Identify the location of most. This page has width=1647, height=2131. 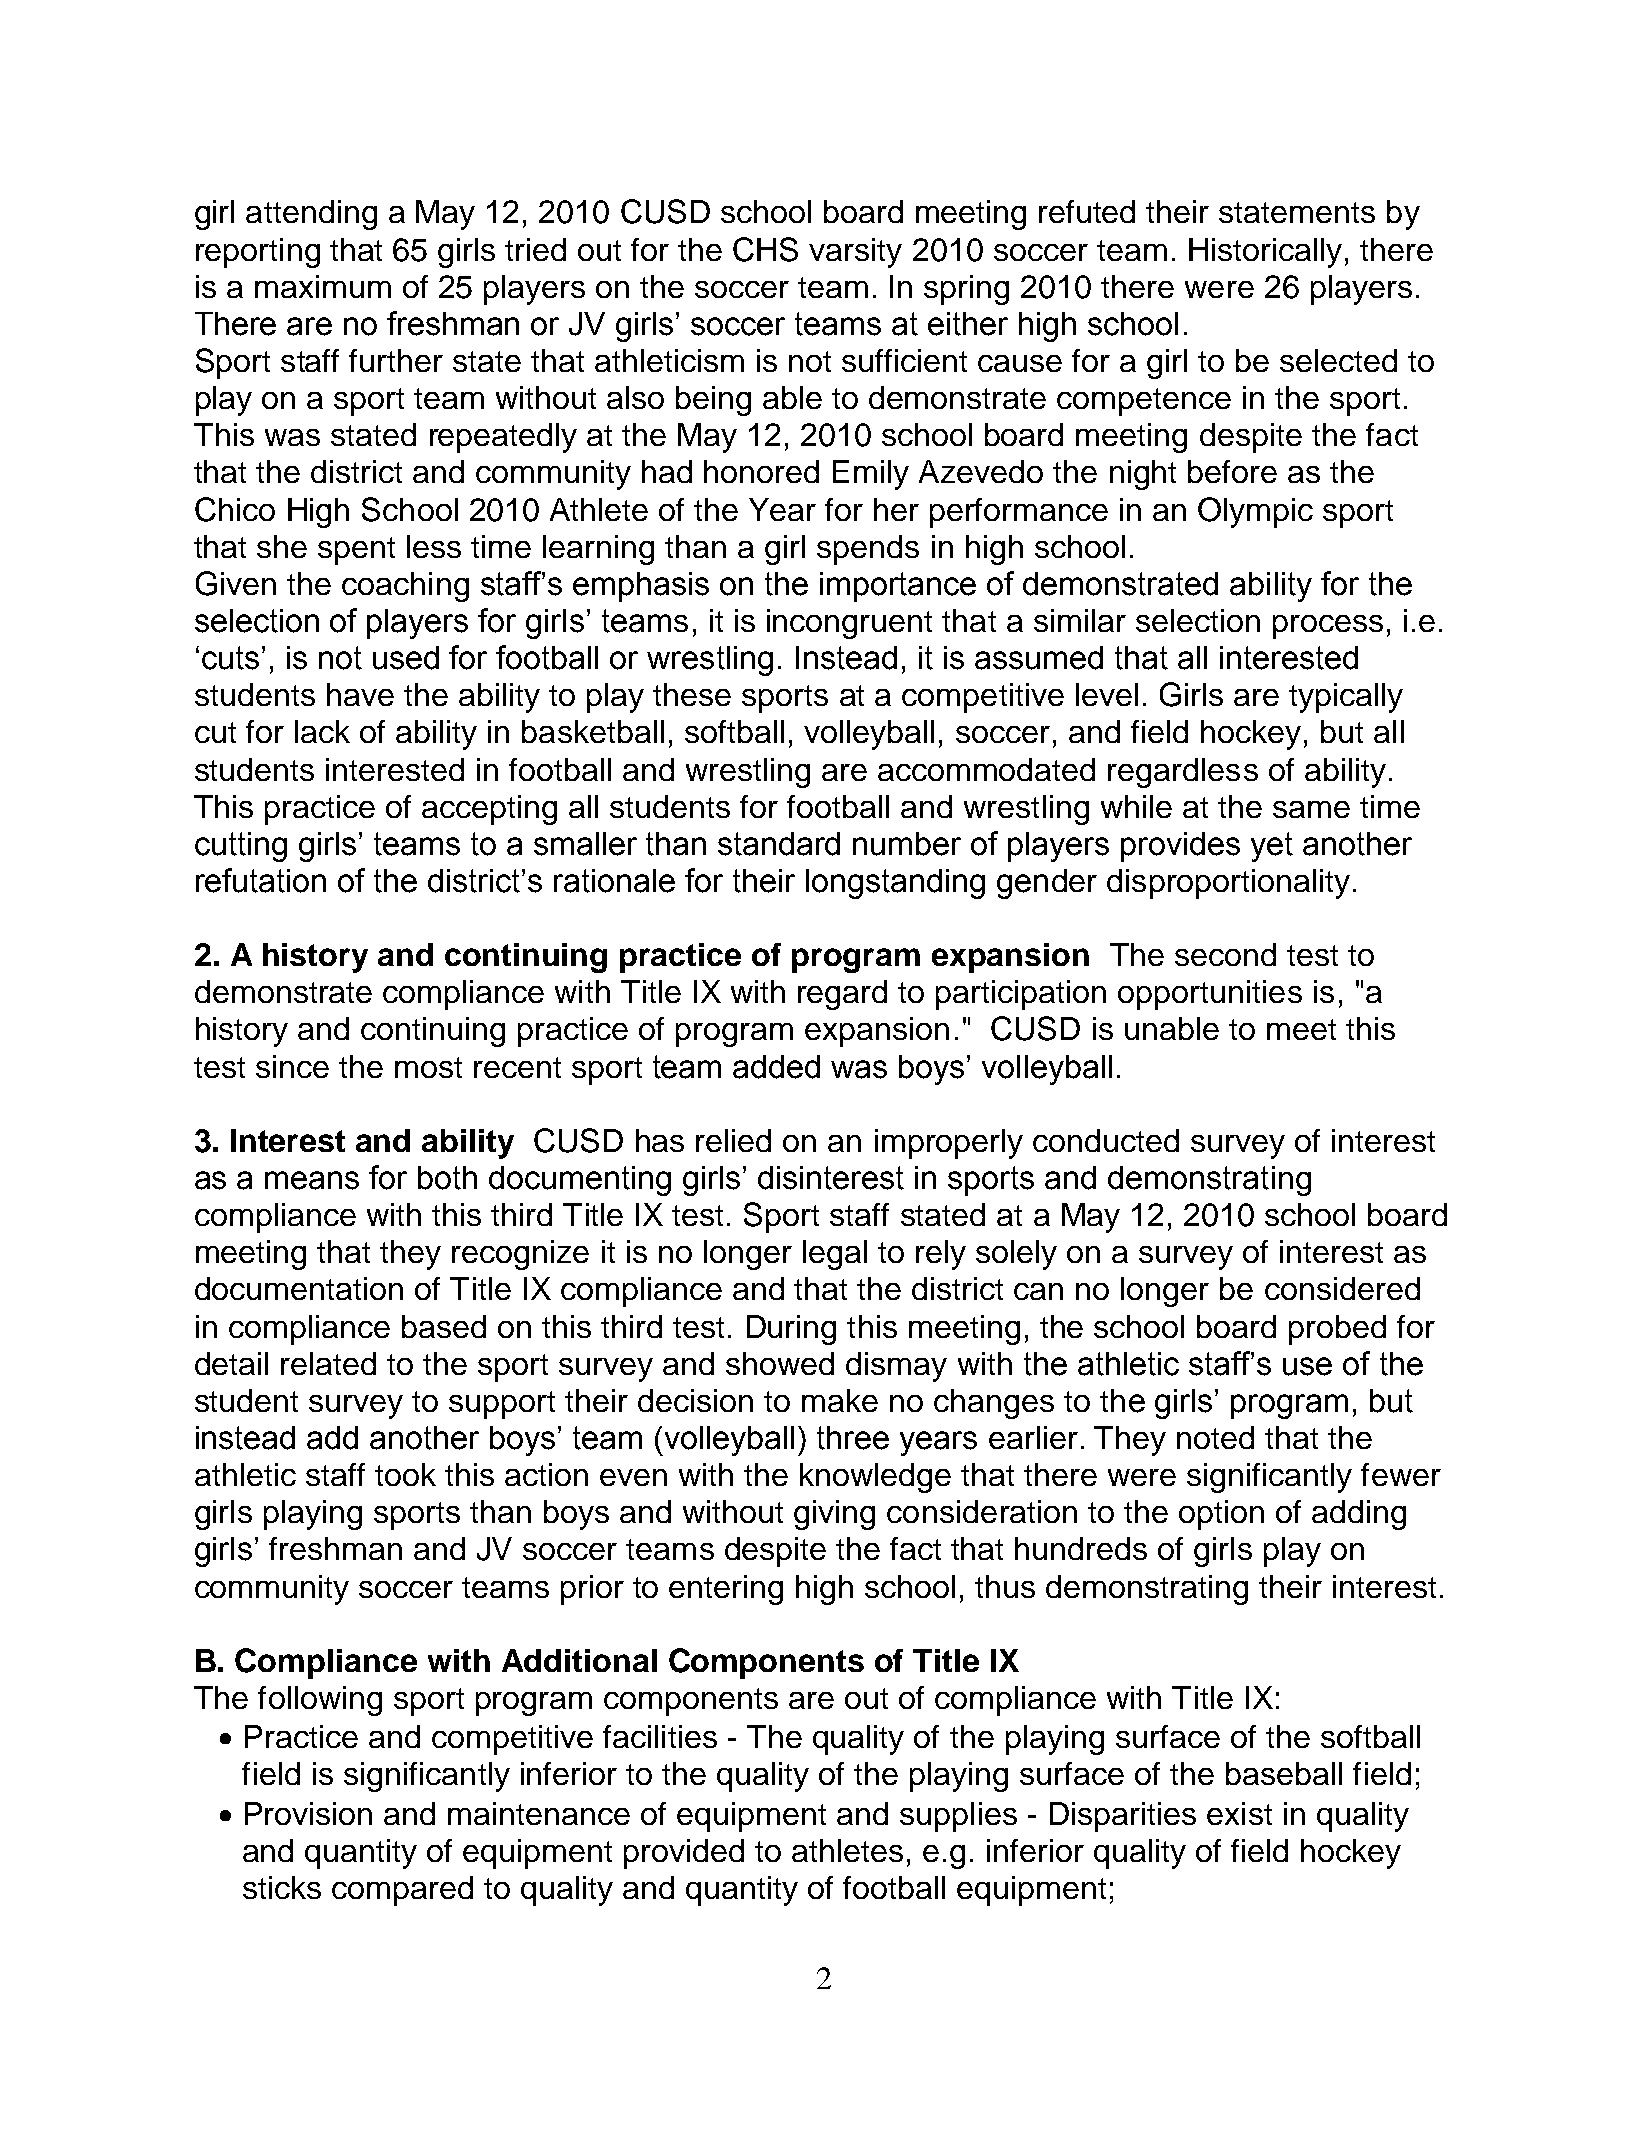
(428, 1067).
